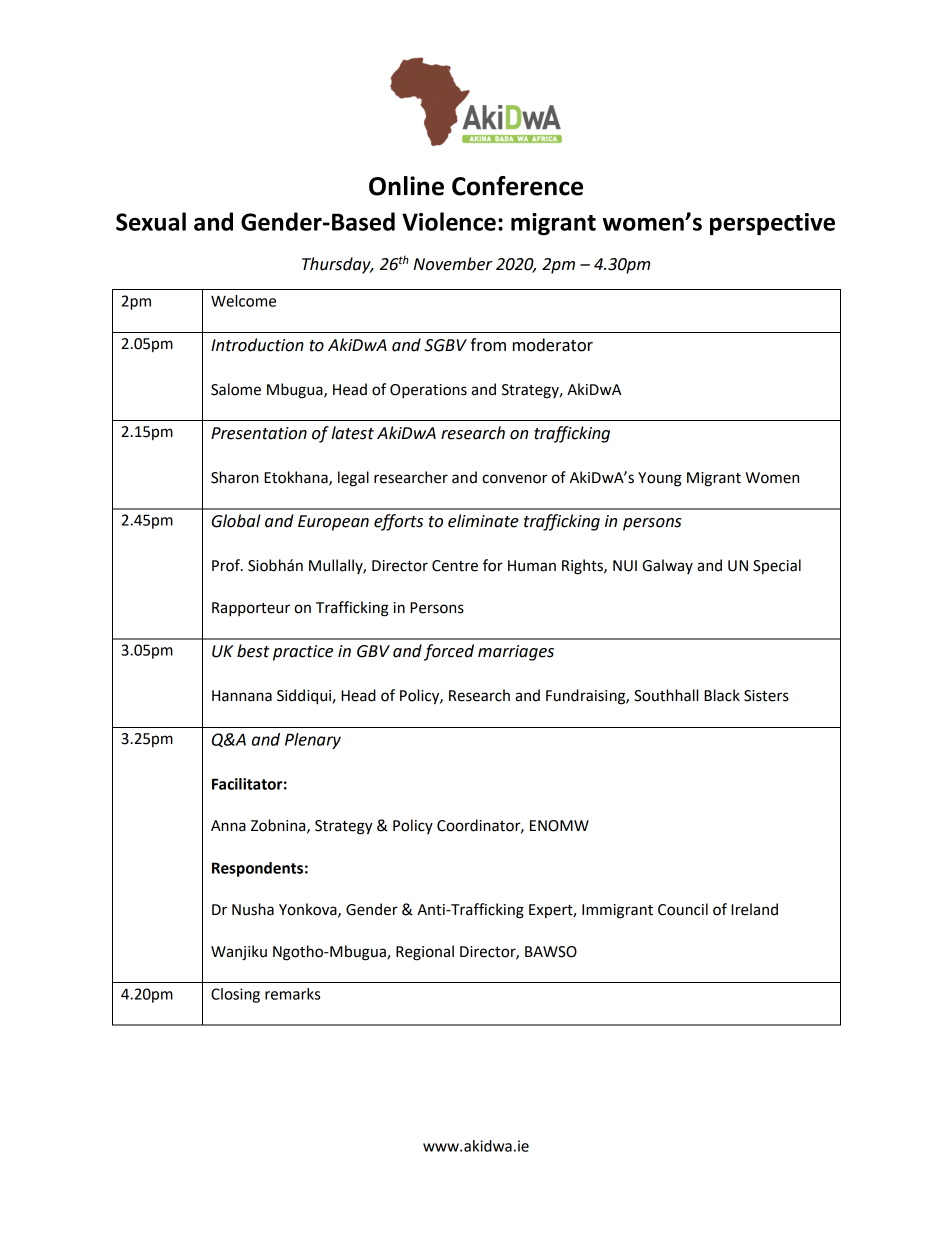 The height and width of the image is (1233, 952). I want to click on perspective, so click(772, 224).
